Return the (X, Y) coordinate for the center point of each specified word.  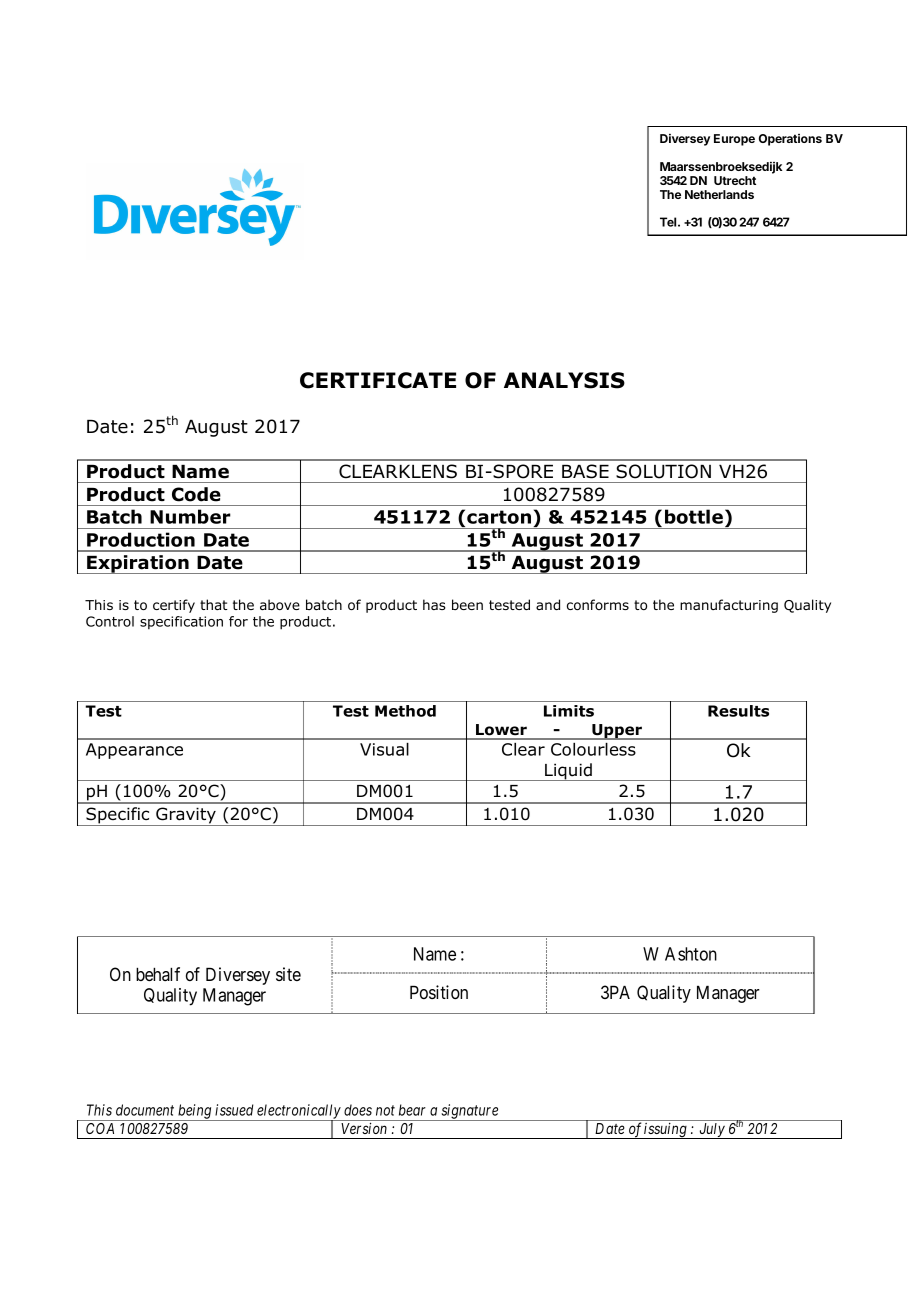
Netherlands (719, 194)
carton (500, 518)
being (195, 1112)
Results (738, 711)
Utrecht (735, 180)
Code (196, 494)
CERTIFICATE (378, 380)
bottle (694, 516)
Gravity (186, 816)
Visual (384, 749)
